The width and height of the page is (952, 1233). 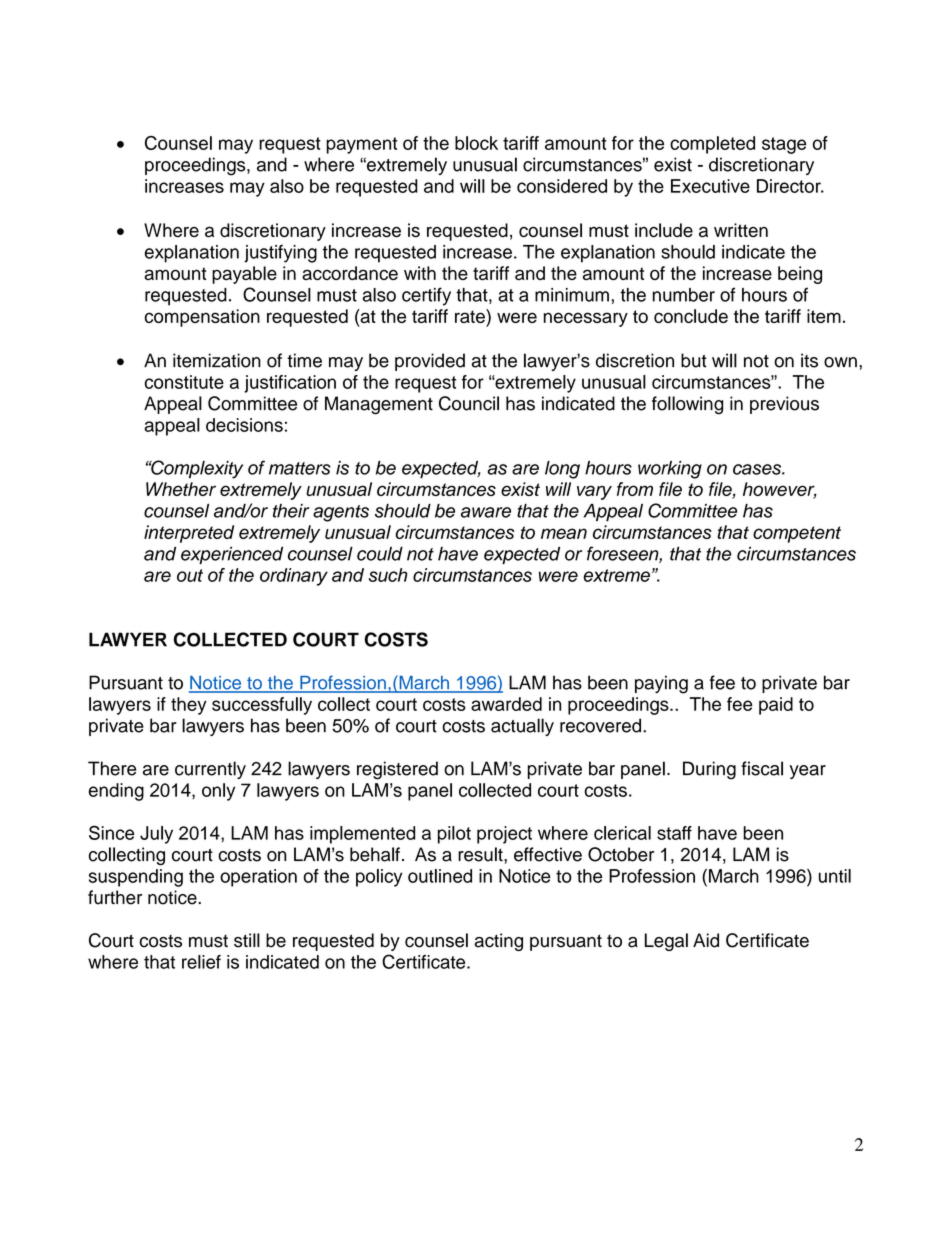 I want to click on stage, so click(x=784, y=145).
